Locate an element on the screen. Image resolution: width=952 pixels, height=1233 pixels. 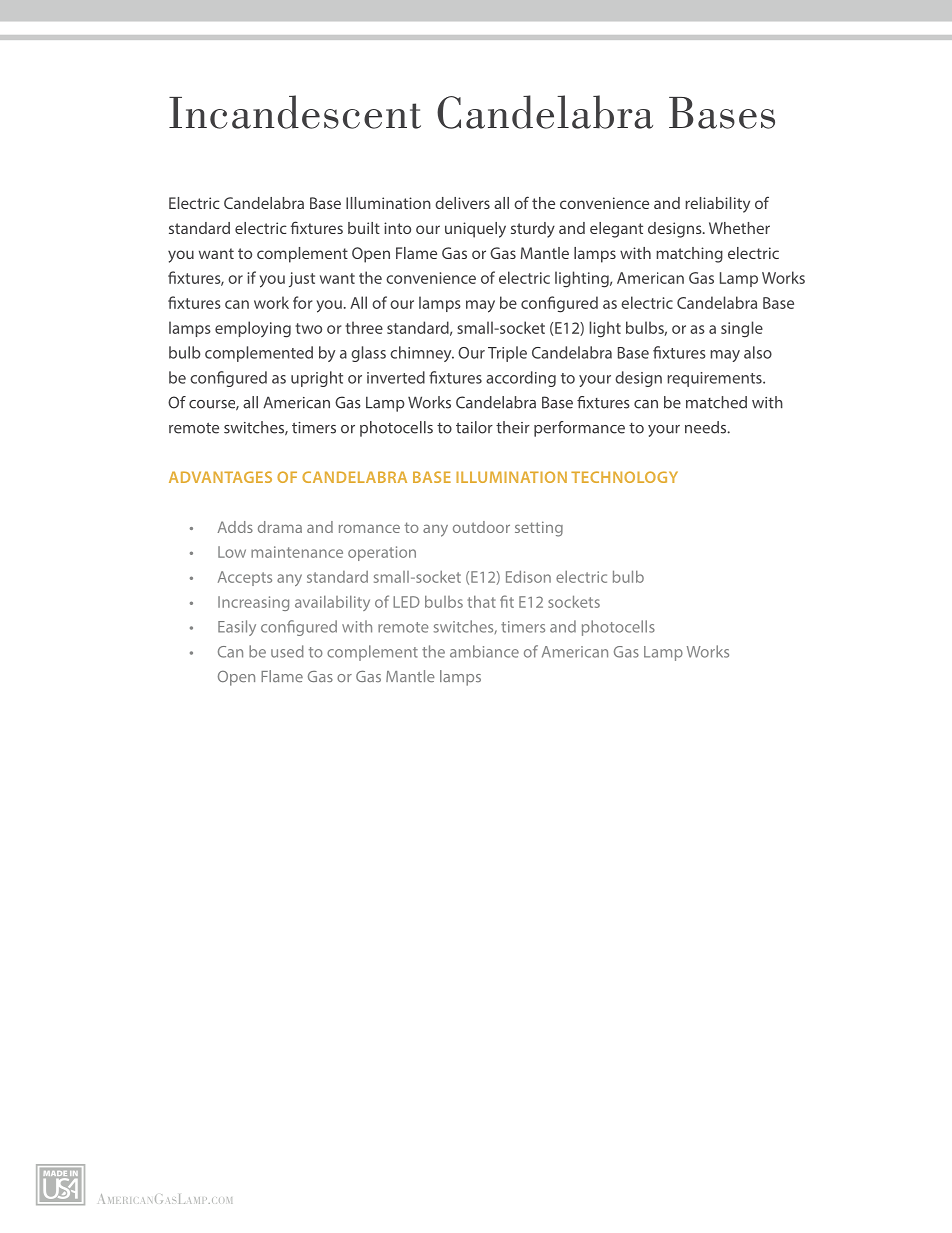
uniquely is located at coordinates (475, 230).
